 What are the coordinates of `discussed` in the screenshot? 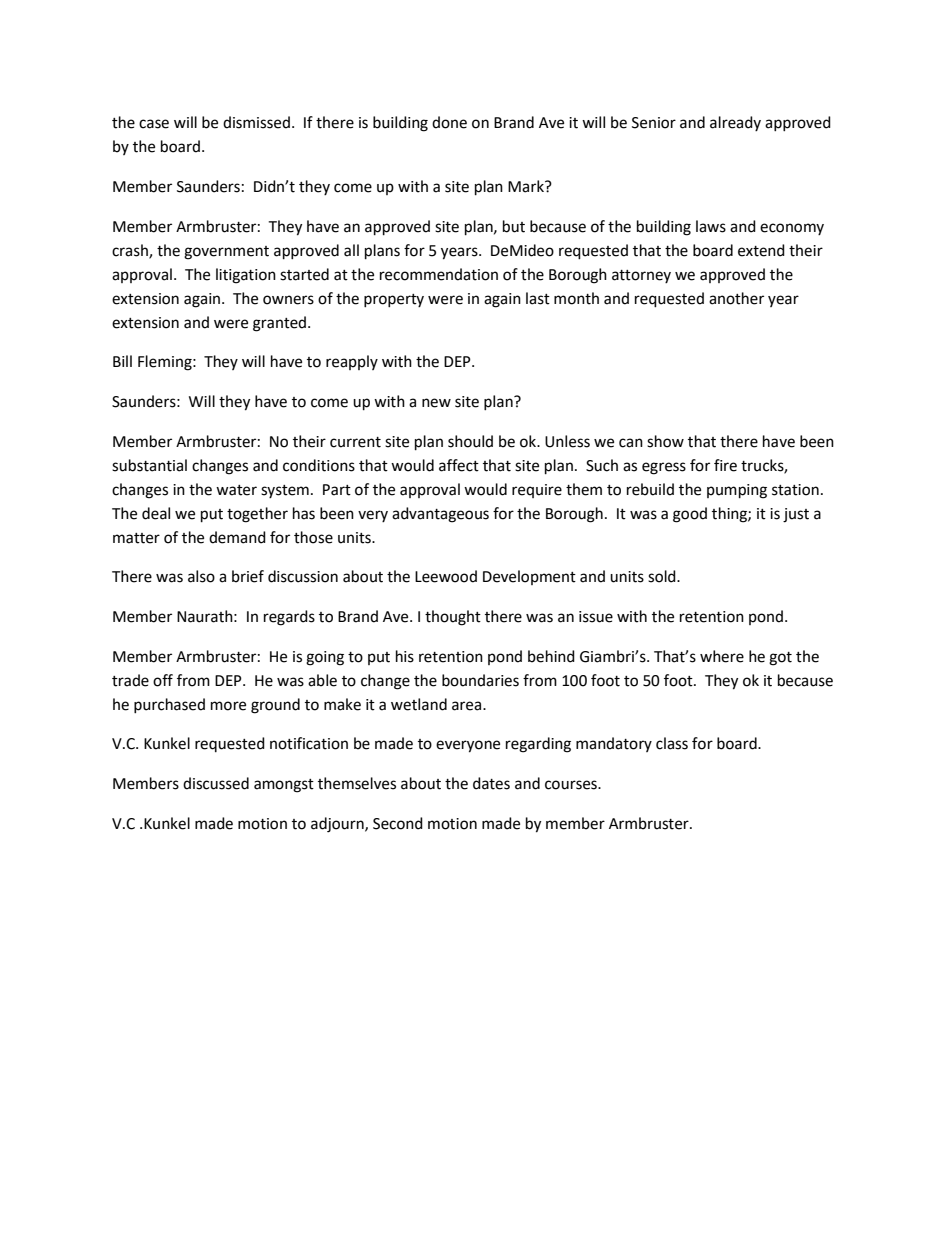 It's located at (216, 783).
